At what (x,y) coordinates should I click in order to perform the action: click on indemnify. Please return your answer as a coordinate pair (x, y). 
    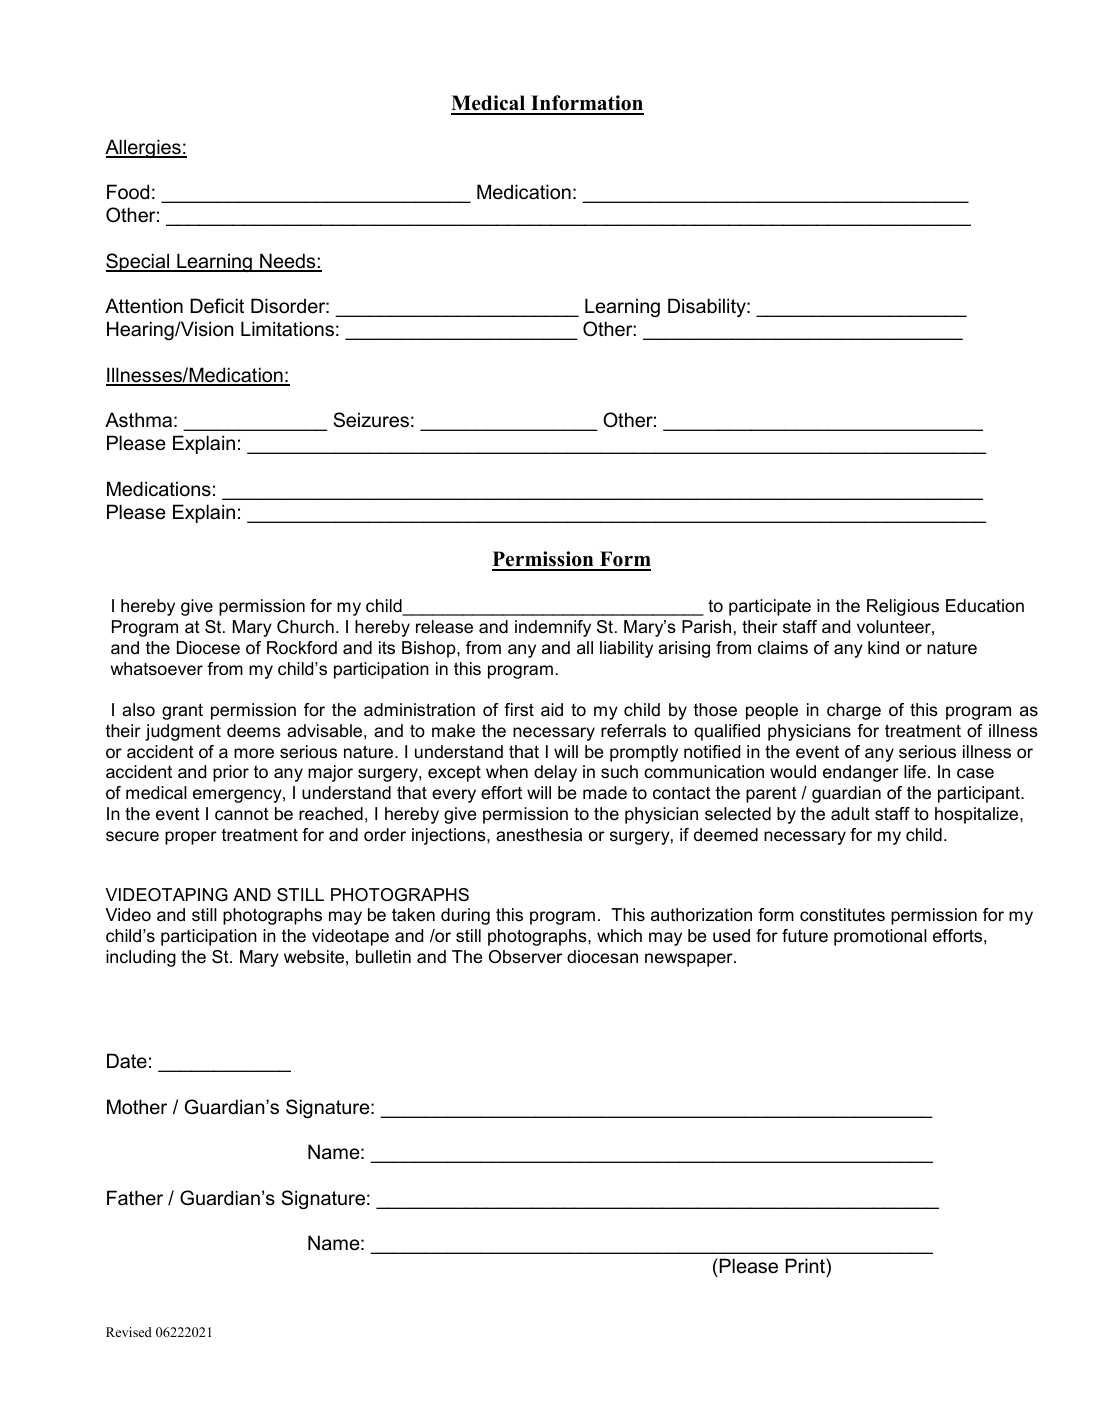
    Looking at the image, I should click on (553, 628).
